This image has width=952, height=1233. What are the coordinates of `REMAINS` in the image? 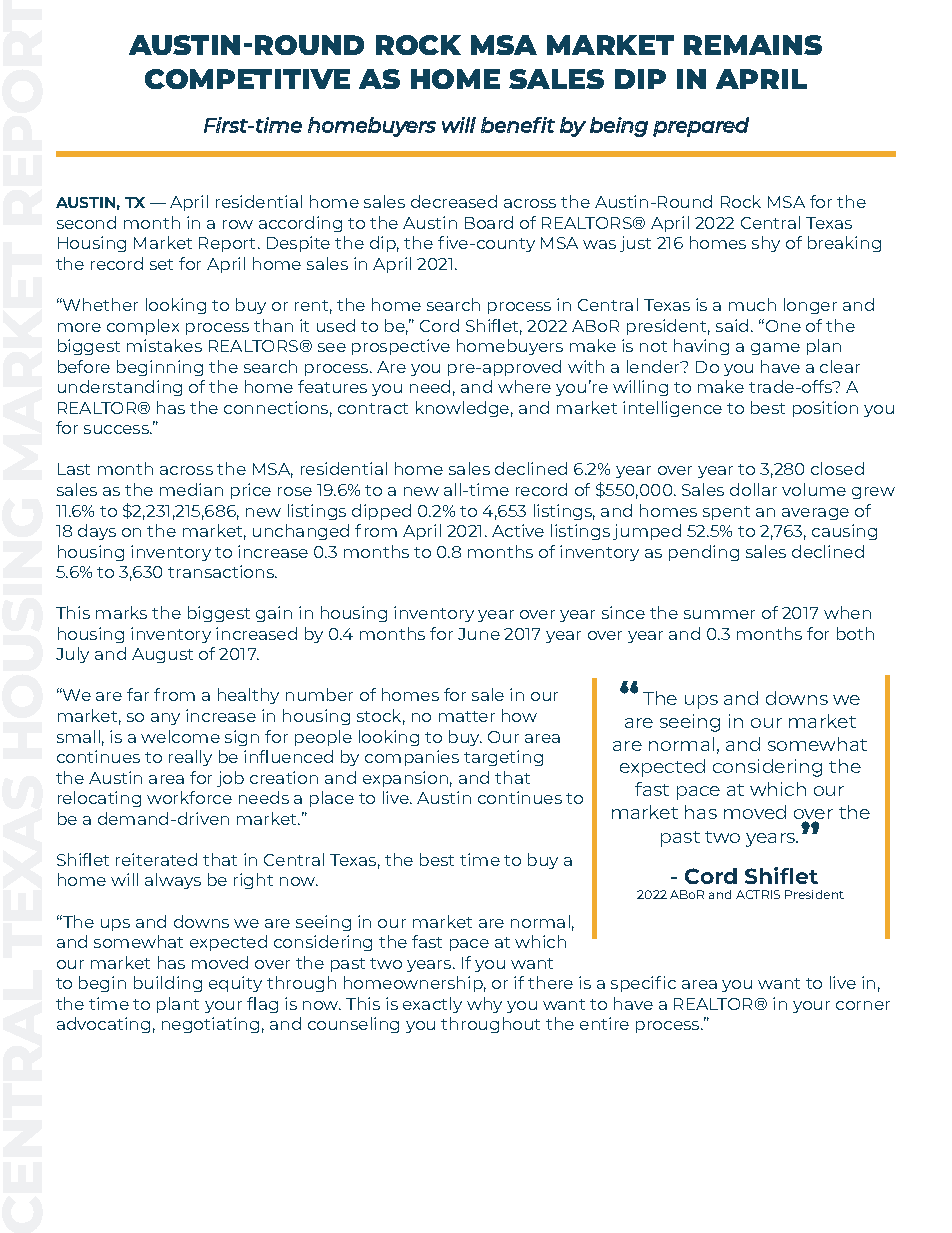 It's located at (753, 45).
